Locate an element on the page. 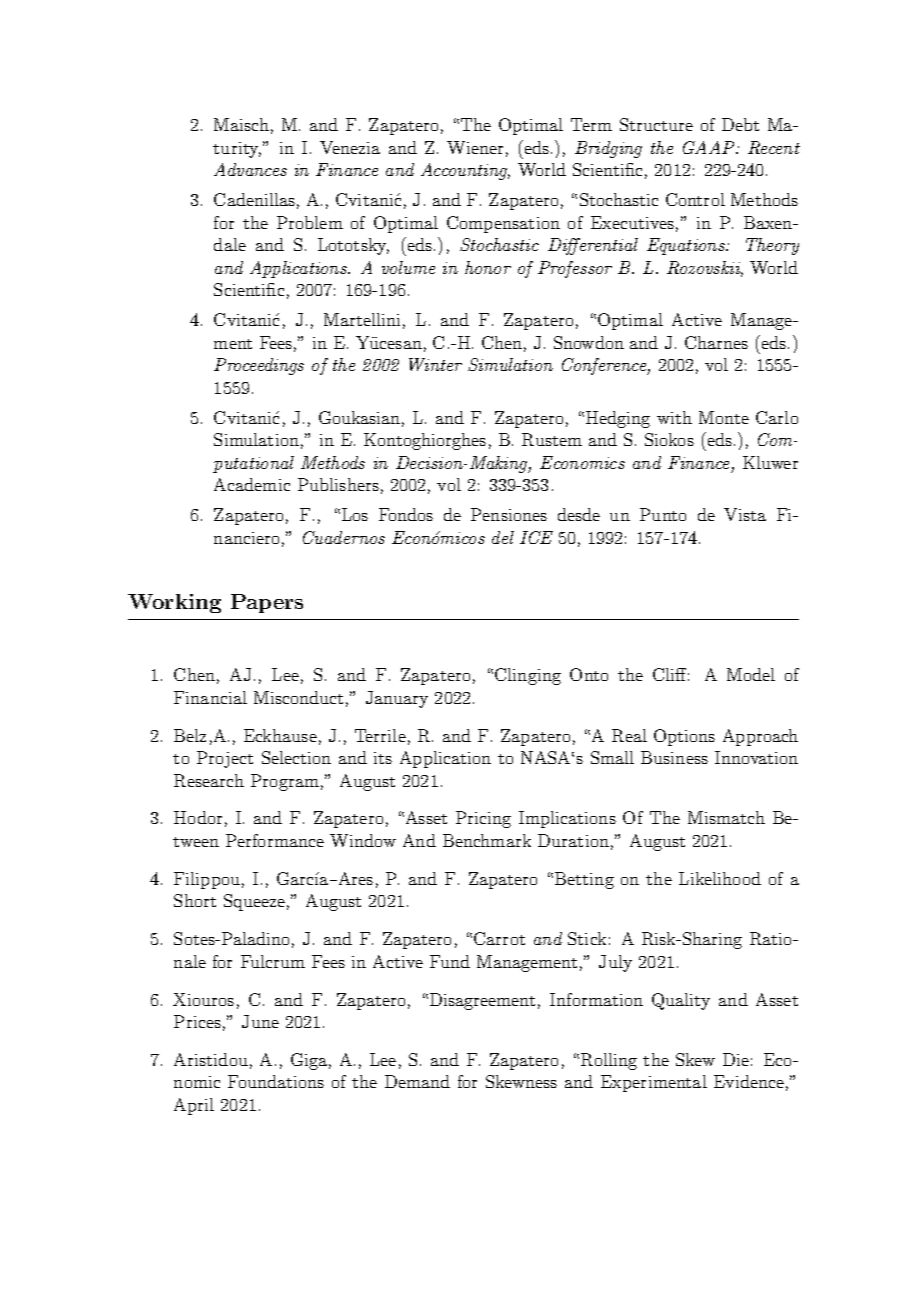 The image size is (924, 1308). Advances is located at coordinates (250, 169).
